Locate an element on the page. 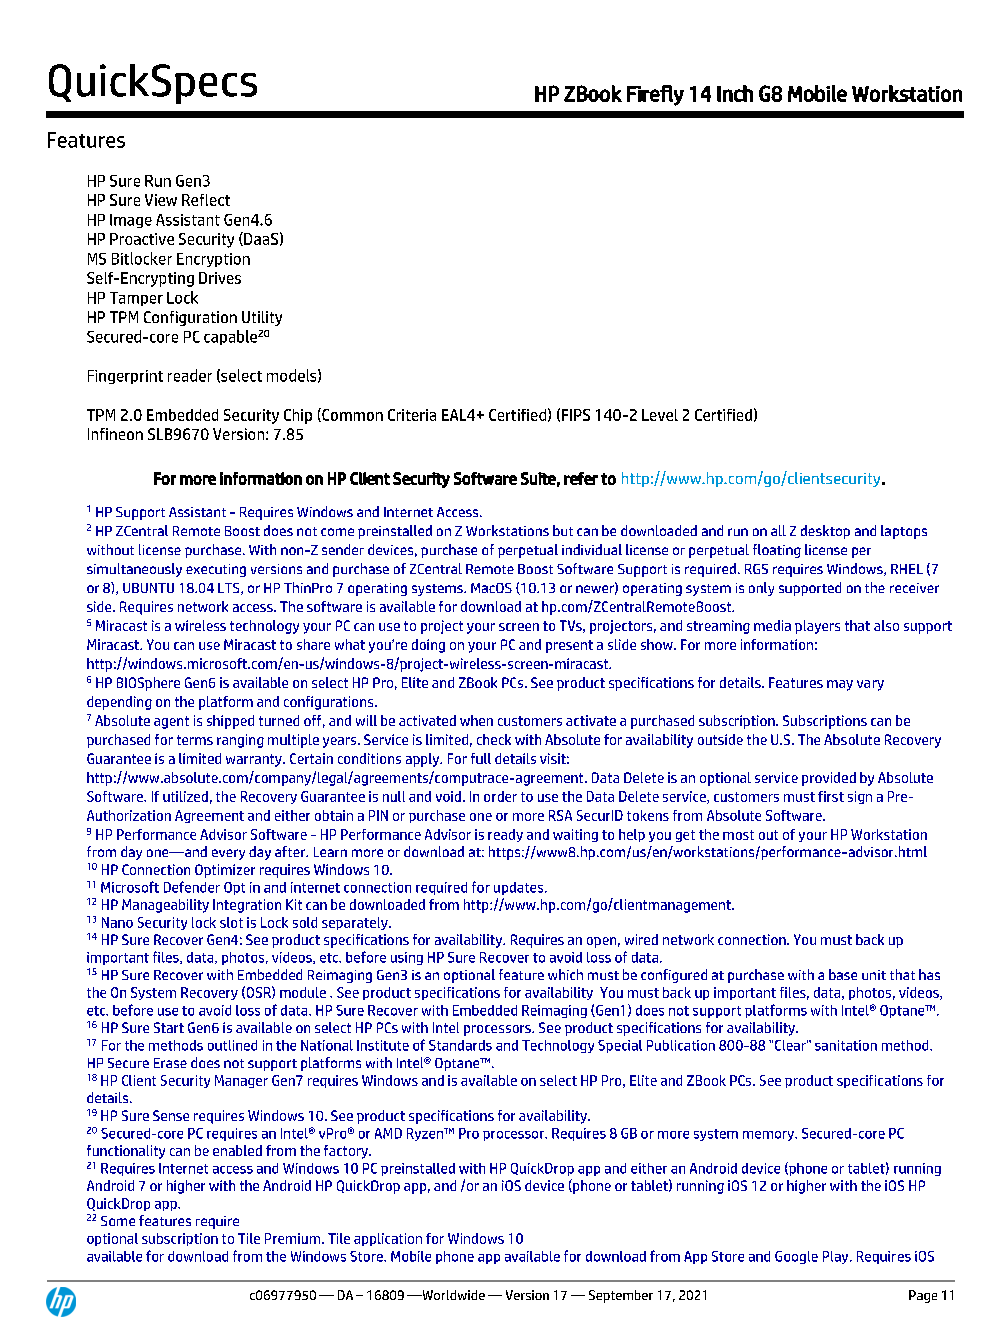 The image size is (1001, 1334). most is located at coordinates (738, 835).
